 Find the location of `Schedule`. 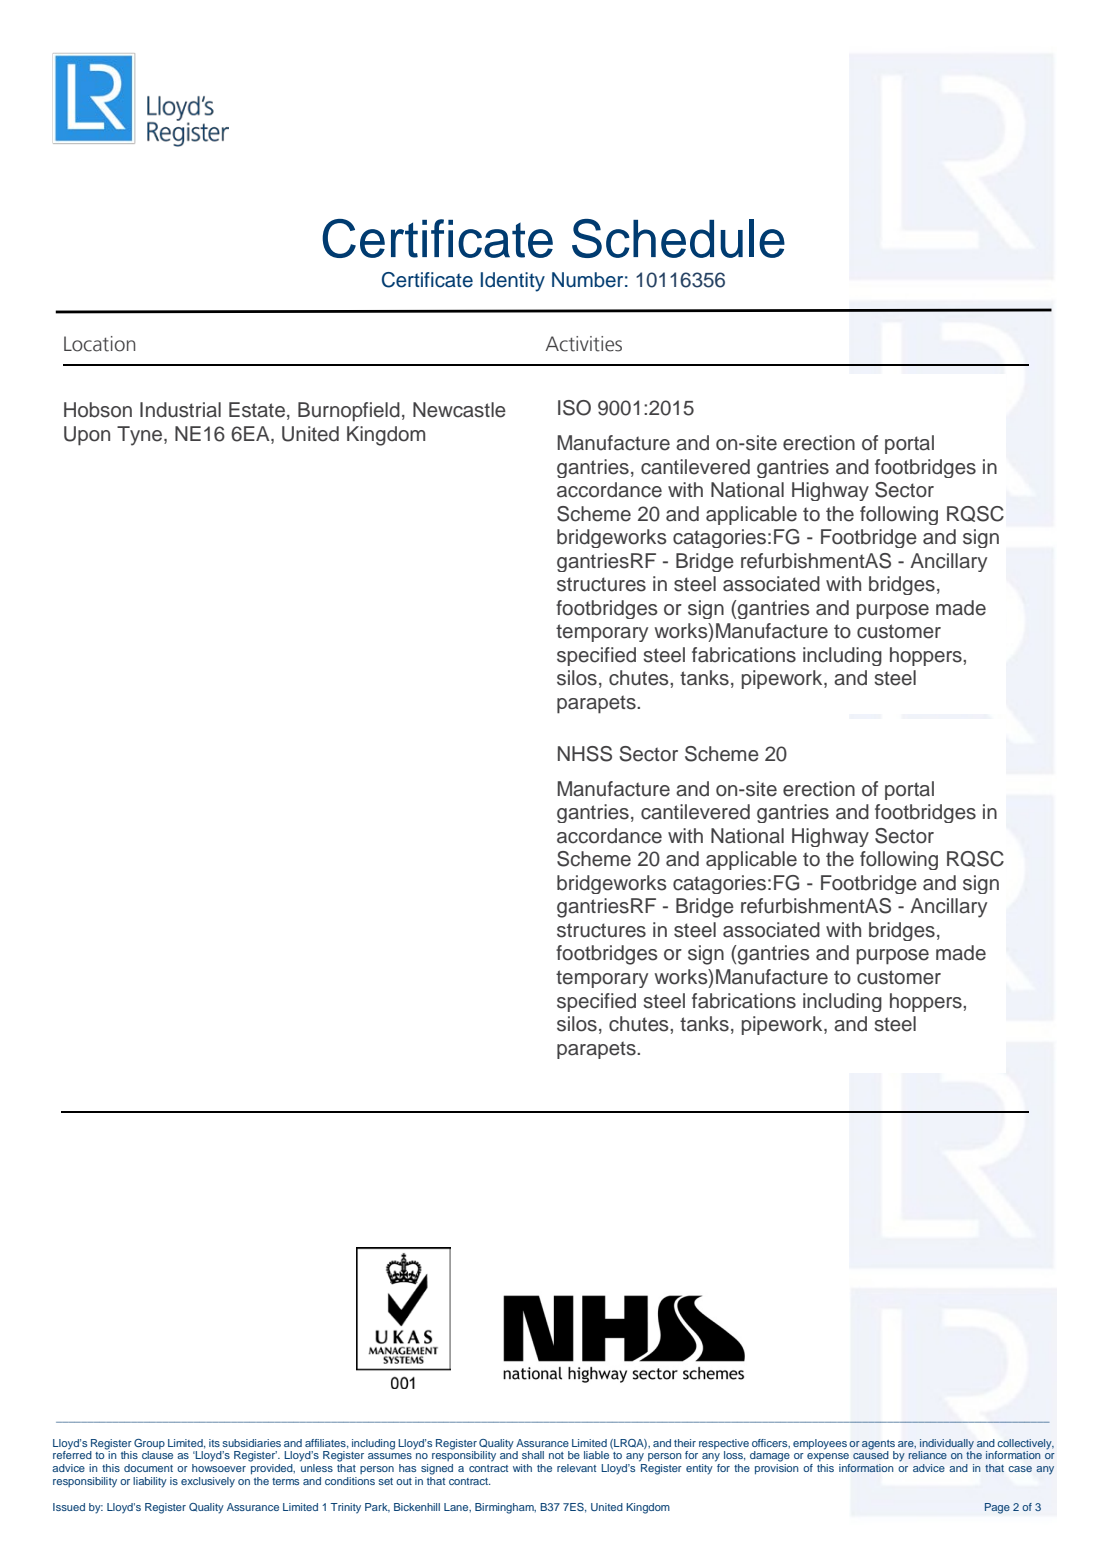

Schedule is located at coordinates (678, 238).
